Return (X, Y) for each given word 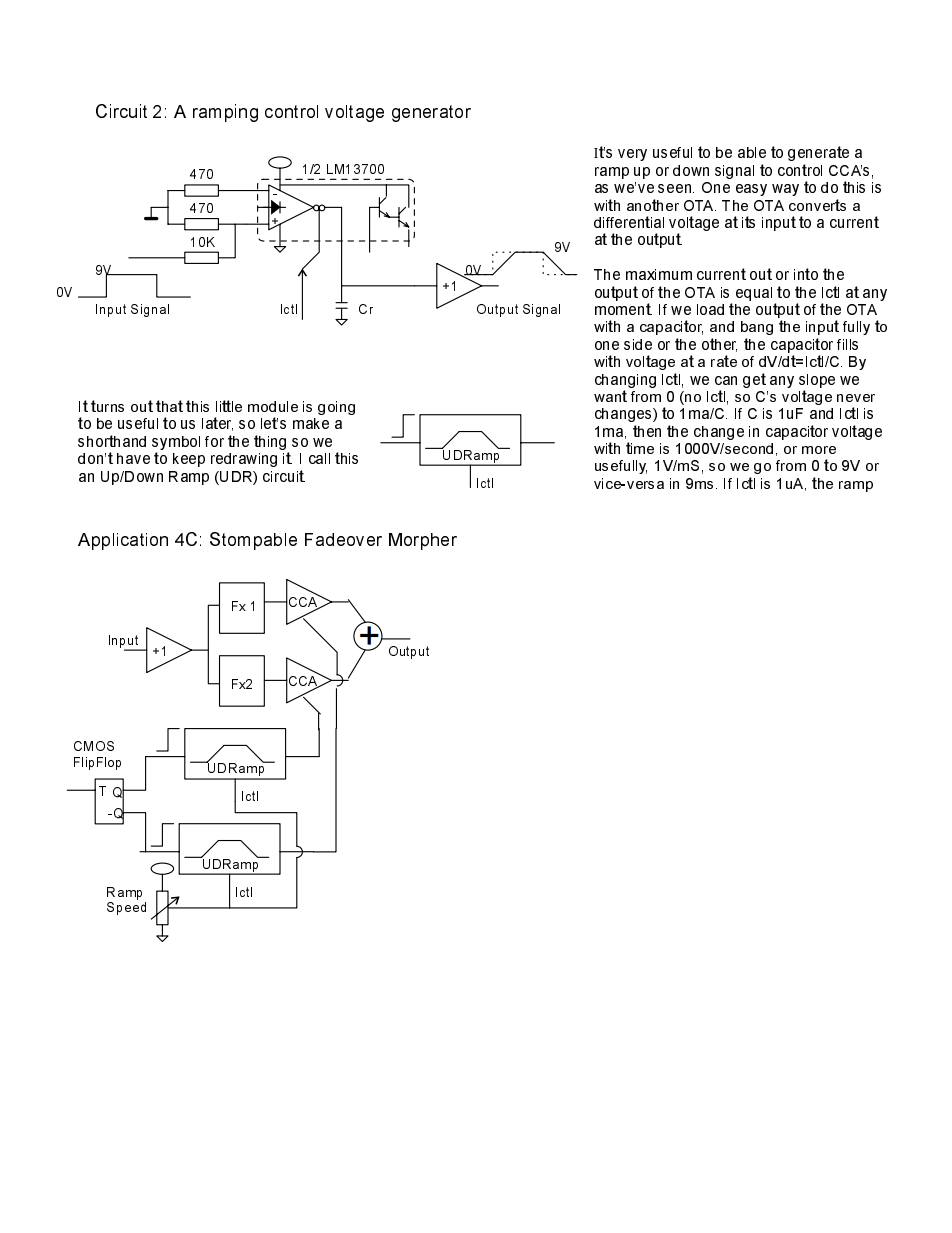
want (610, 396)
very (632, 155)
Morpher (423, 541)
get (754, 380)
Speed (126, 908)
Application (123, 541)
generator (431, 113)
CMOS (94, 746)
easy (751, 190)
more (819, 450)
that (169, 406)
